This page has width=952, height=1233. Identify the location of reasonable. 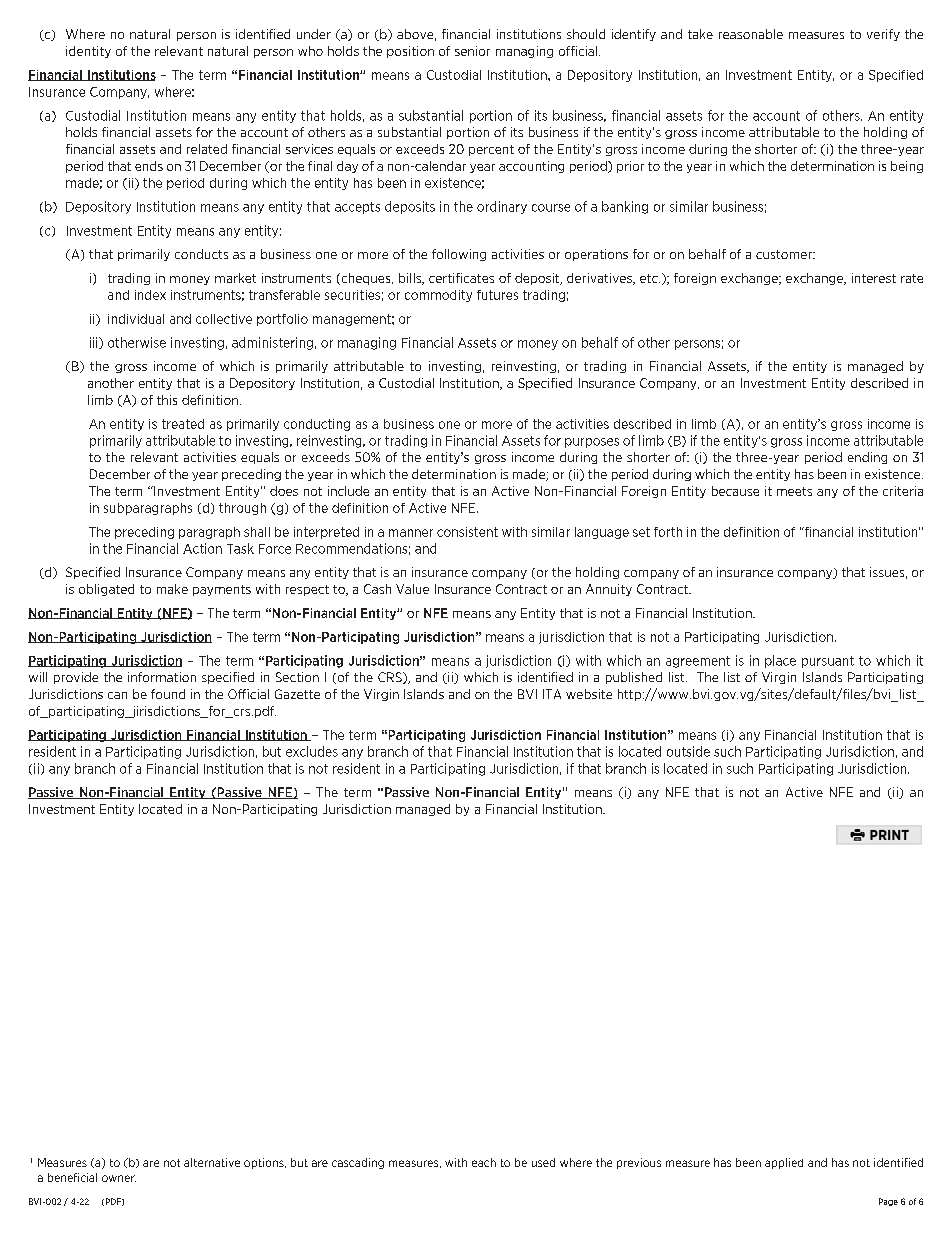
(751, 34).
